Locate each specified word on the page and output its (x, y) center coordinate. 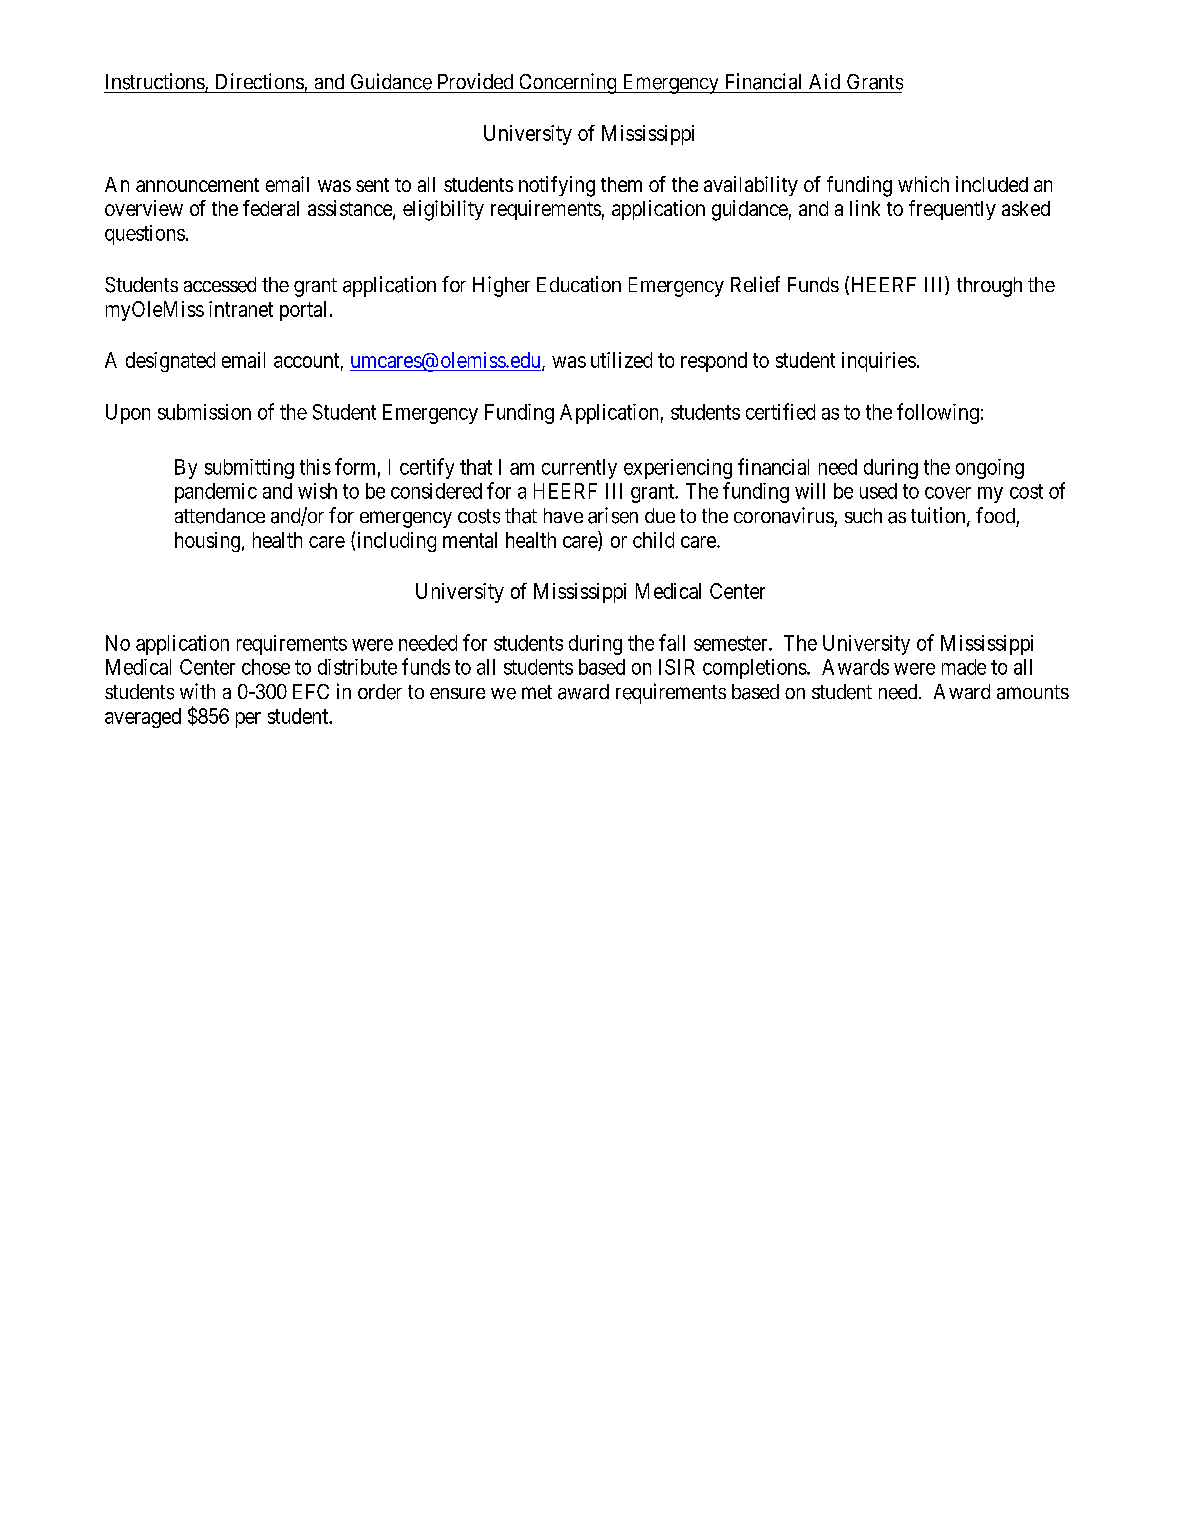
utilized (621, 360)
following (938, 413)
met (537, 692)
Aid (824, 81)
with (197, 691)
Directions (260, 81)
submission (204, 412)
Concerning (568, 83)
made (964, 667)
